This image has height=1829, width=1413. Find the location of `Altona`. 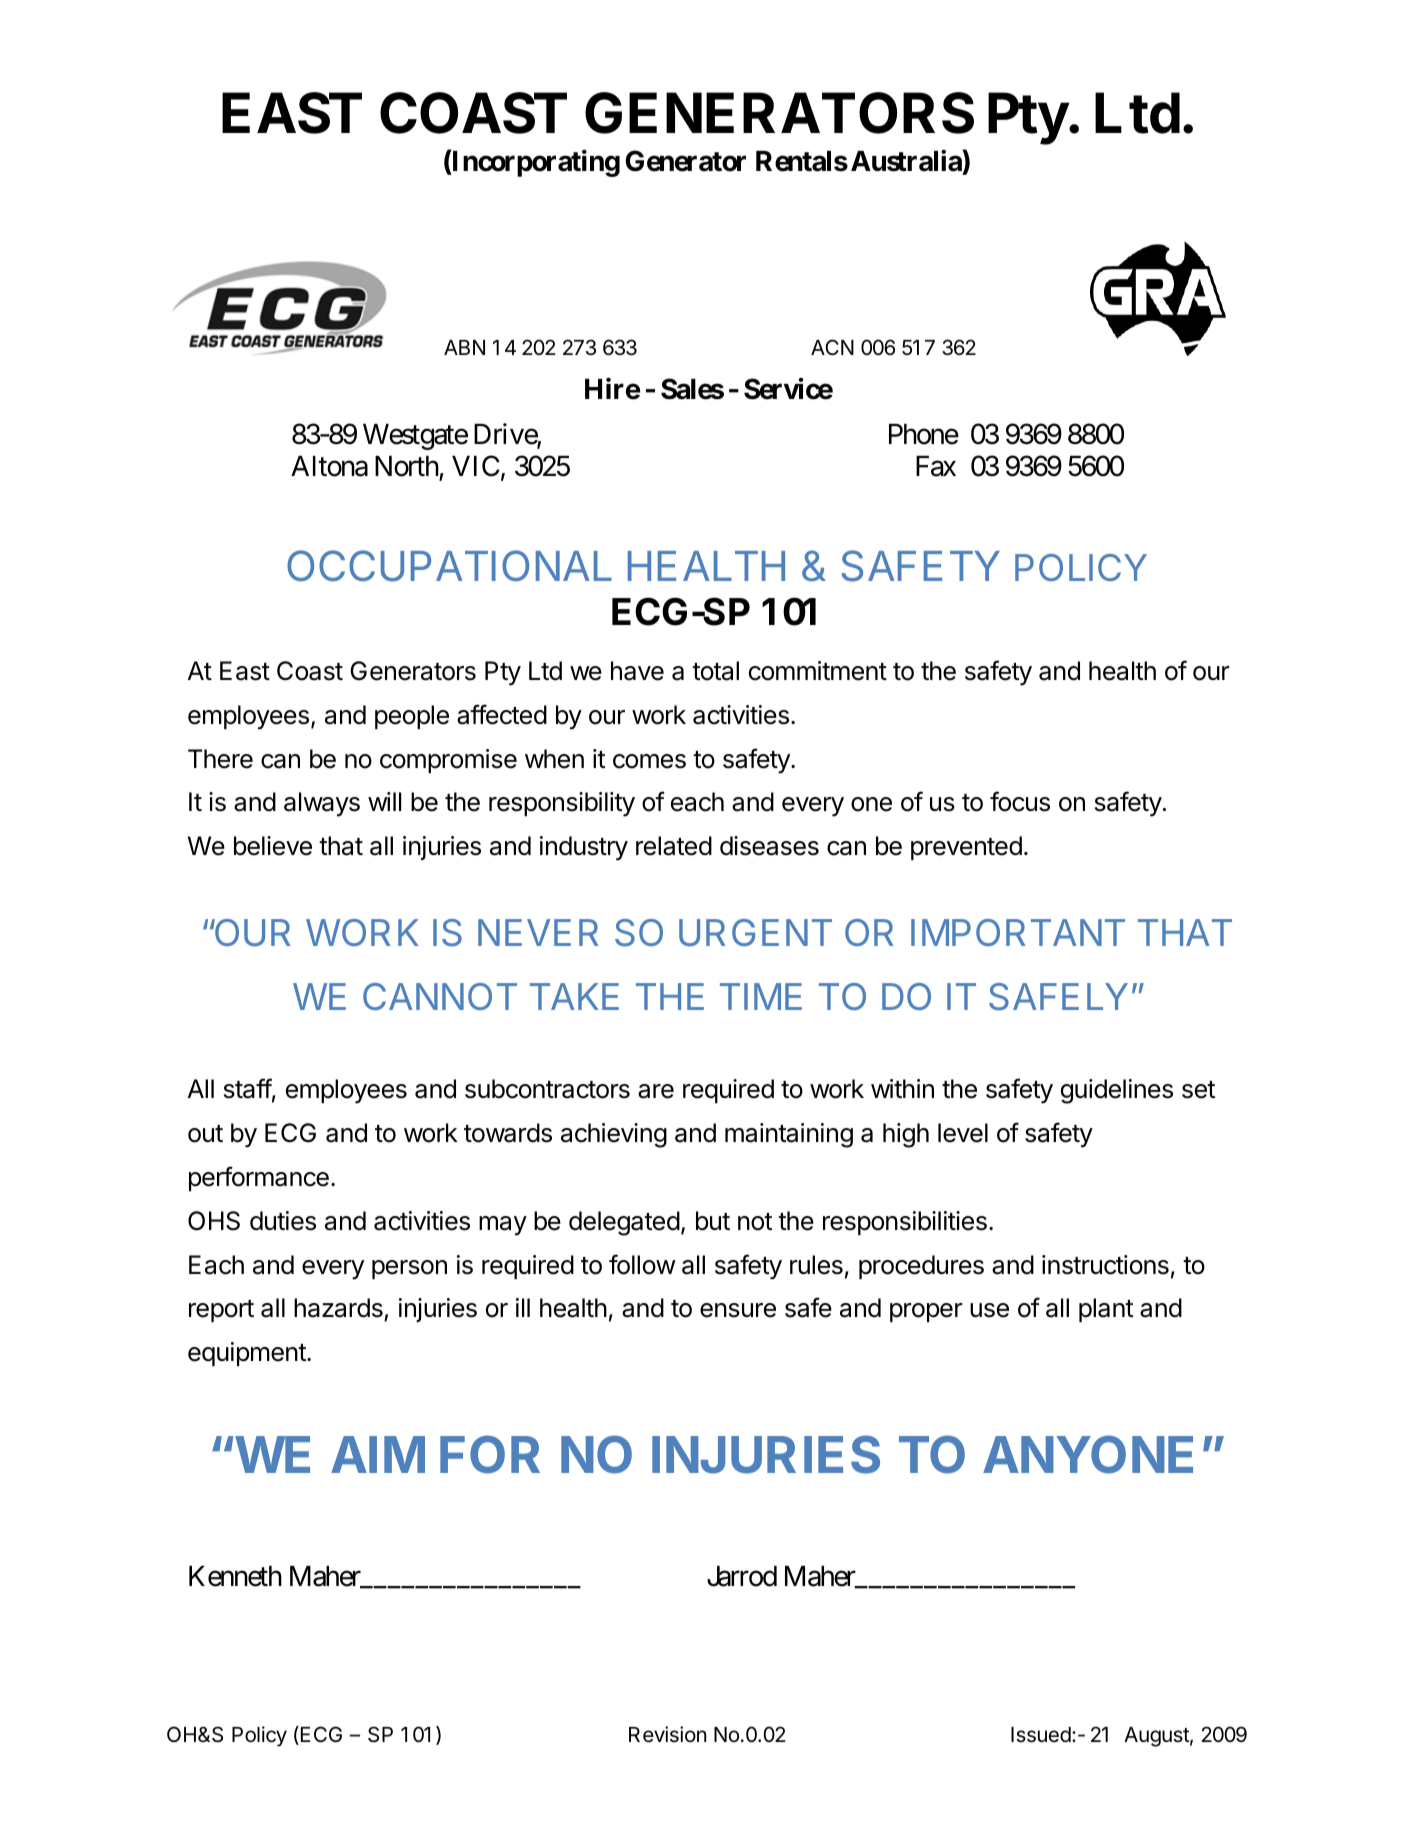

Altona is located at coordinates (329, 466).
